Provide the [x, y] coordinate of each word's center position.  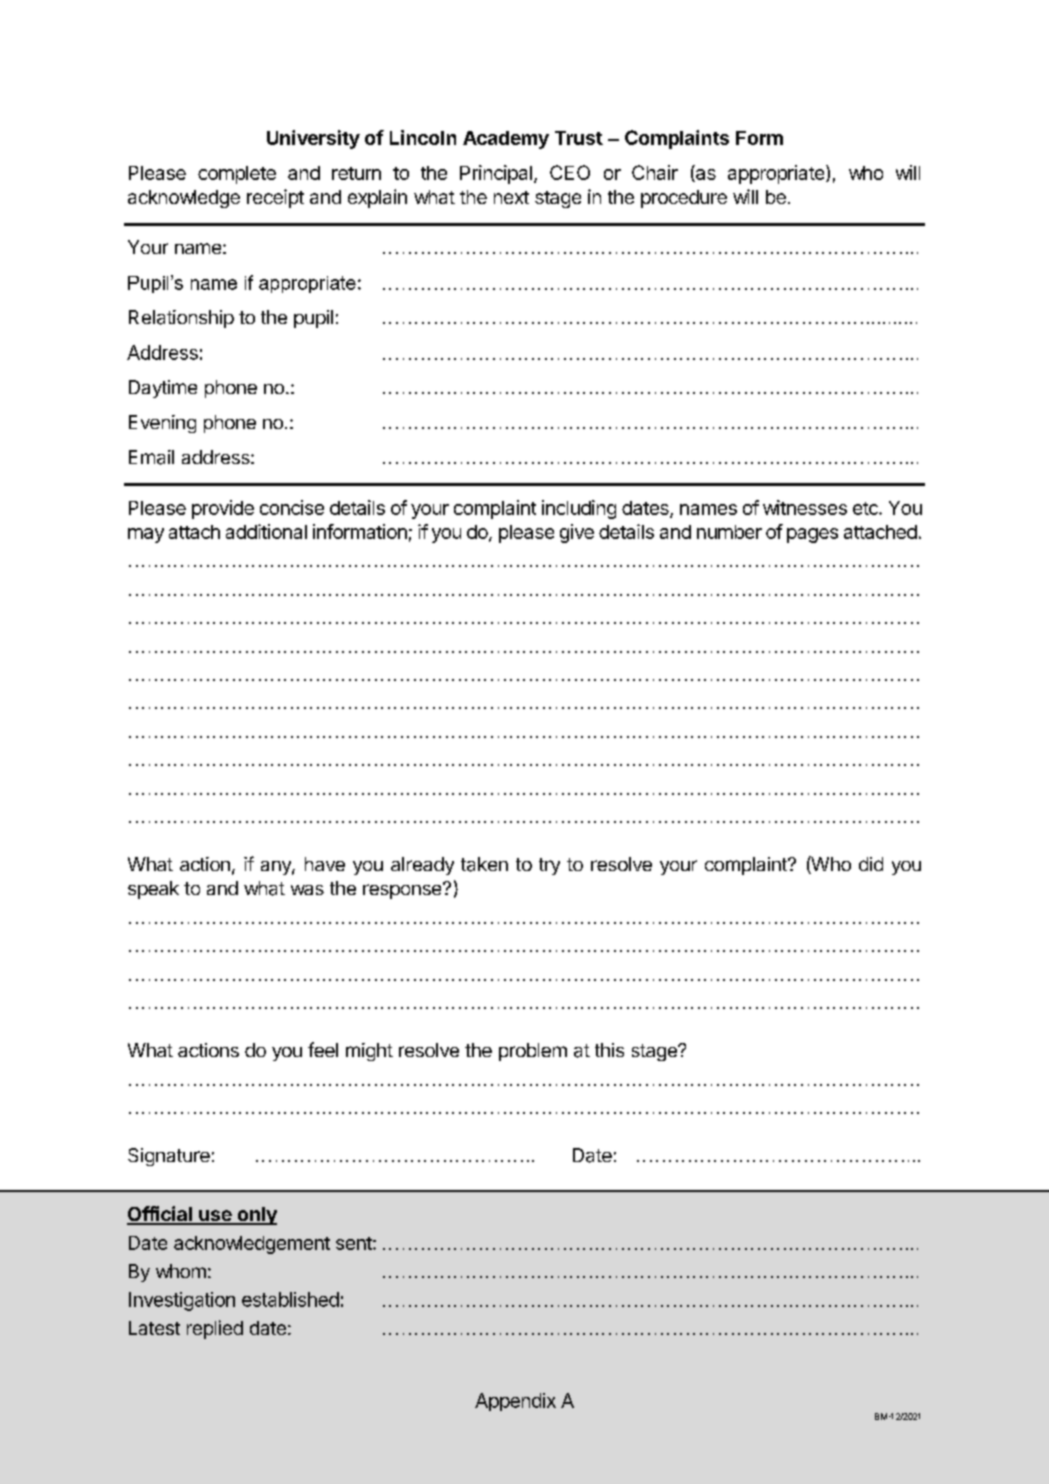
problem [533, 1052]
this [609, 1050]
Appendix [515, 1402]
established [290, 1299]
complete [237, 175]
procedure [684, 199]
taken [484, 864]
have [325, 864]
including [579, 509]
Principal [496, 174]
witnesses [805, 507]
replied [215, 1329]
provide [223, 509]
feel [323, 1049]
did [871, 864]
